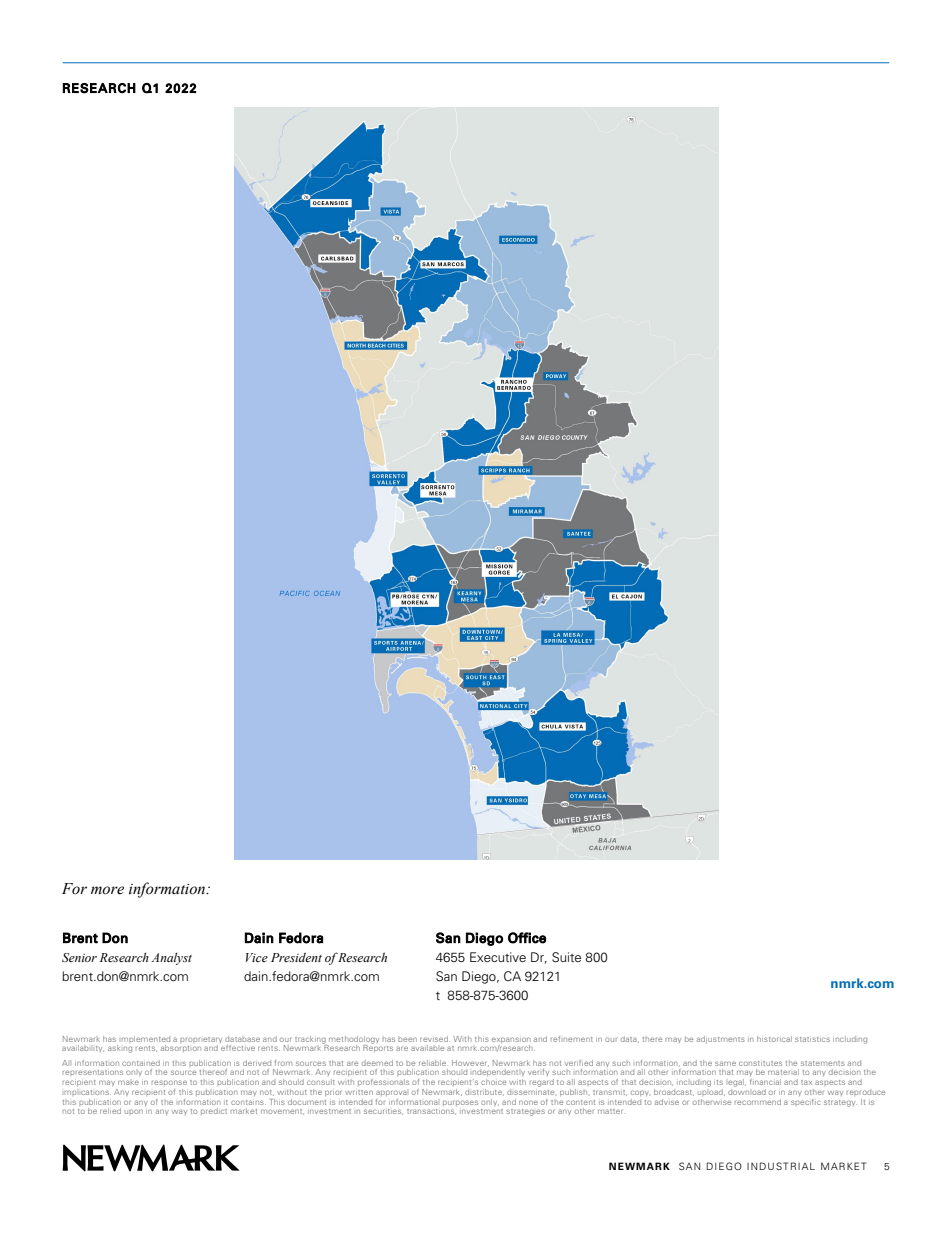 The height and width of the screenshot is (1233, 952). I want to click on strategies, so click(525, 1112).
